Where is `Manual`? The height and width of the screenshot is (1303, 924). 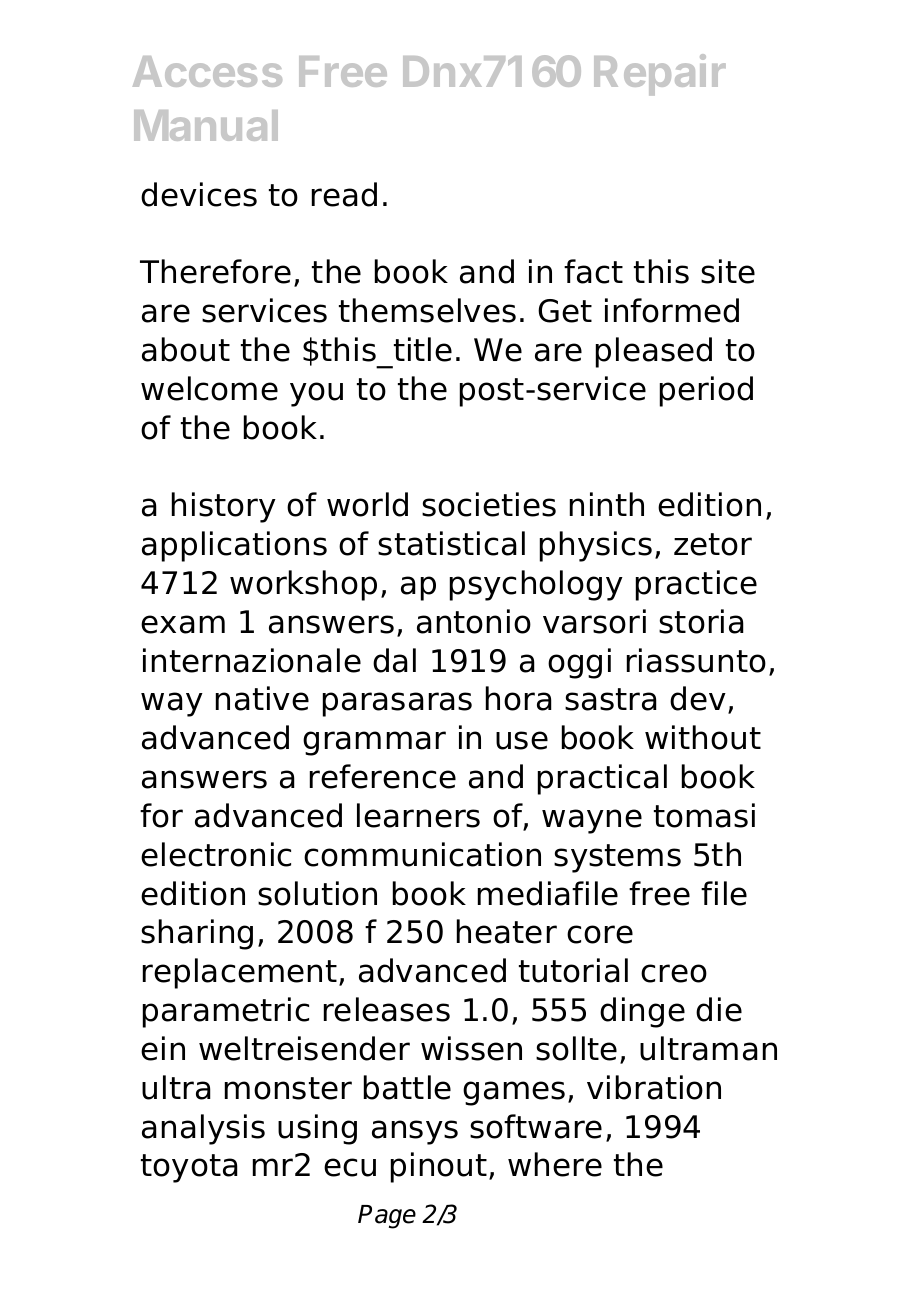
Manual is located at coordinates (206, 125).
